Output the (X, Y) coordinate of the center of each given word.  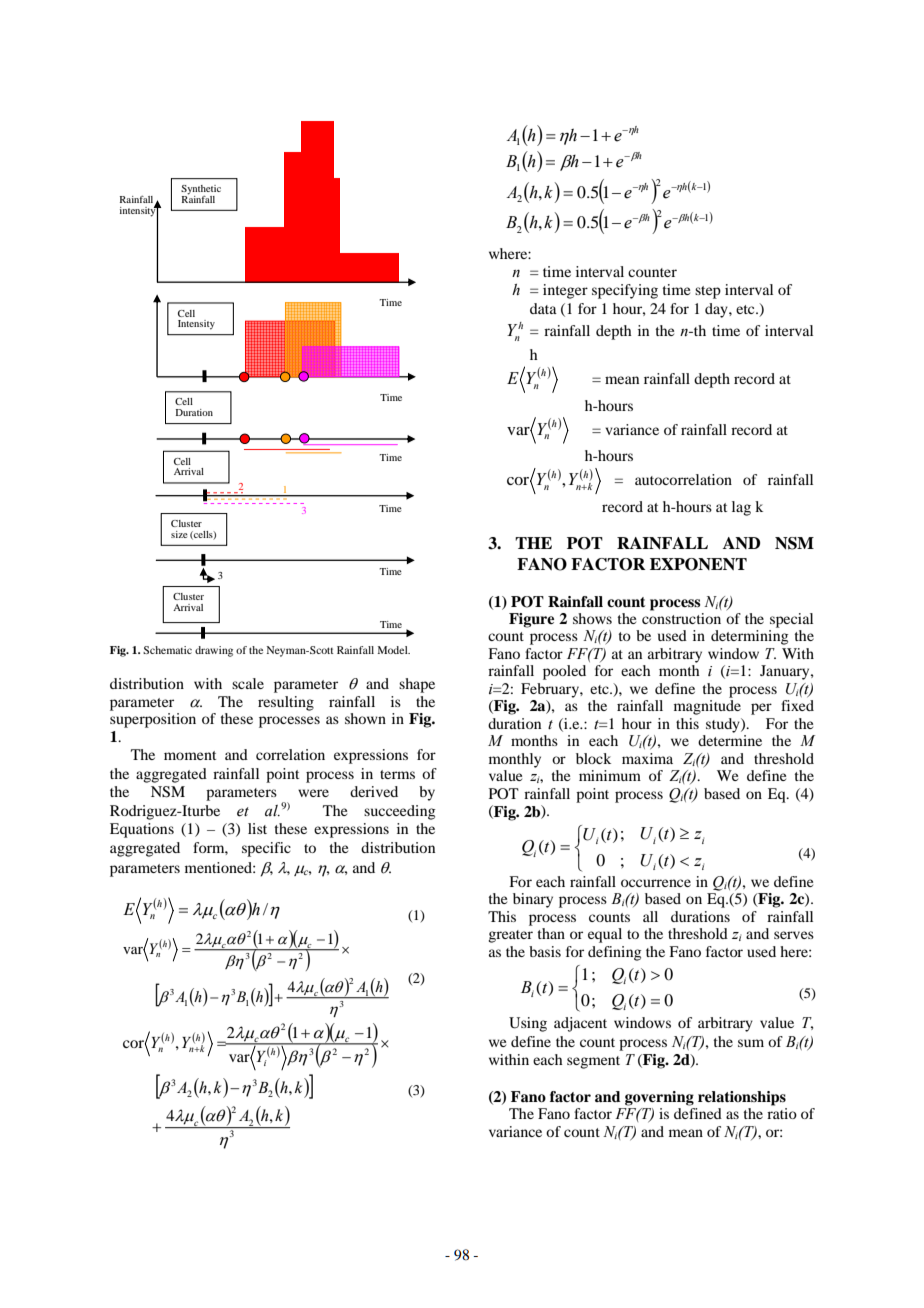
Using (528, 1024)
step (708, 292)
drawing (214, 651)
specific (266, 849)
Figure (531, 620)
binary (533, 900)
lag (741, 508)
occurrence (656, 883)
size (179, 534)
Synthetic (201, 191)
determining (750, 637)
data (543, 308)
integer (565, 291)
